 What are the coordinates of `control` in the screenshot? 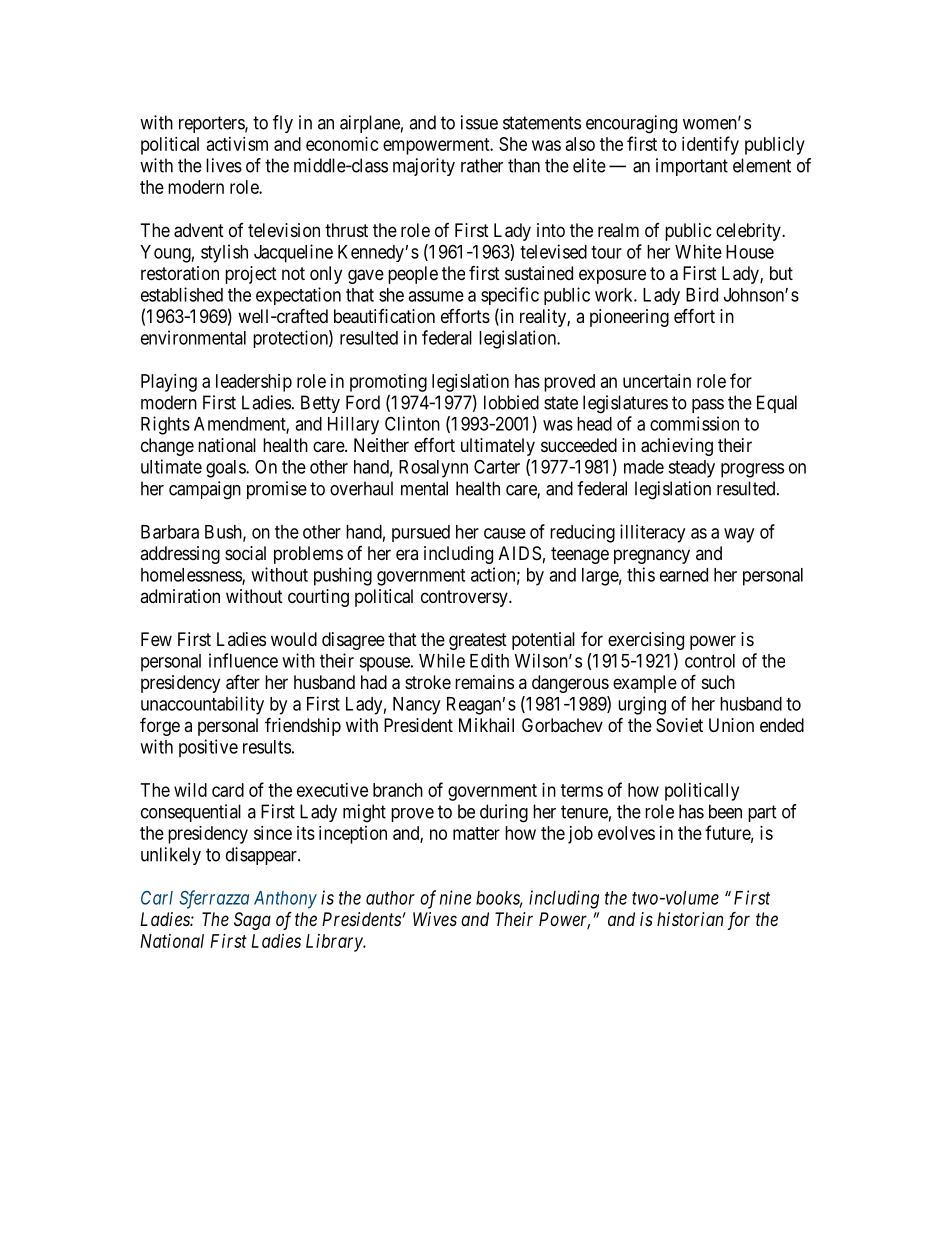 It's located at (710, 661).
